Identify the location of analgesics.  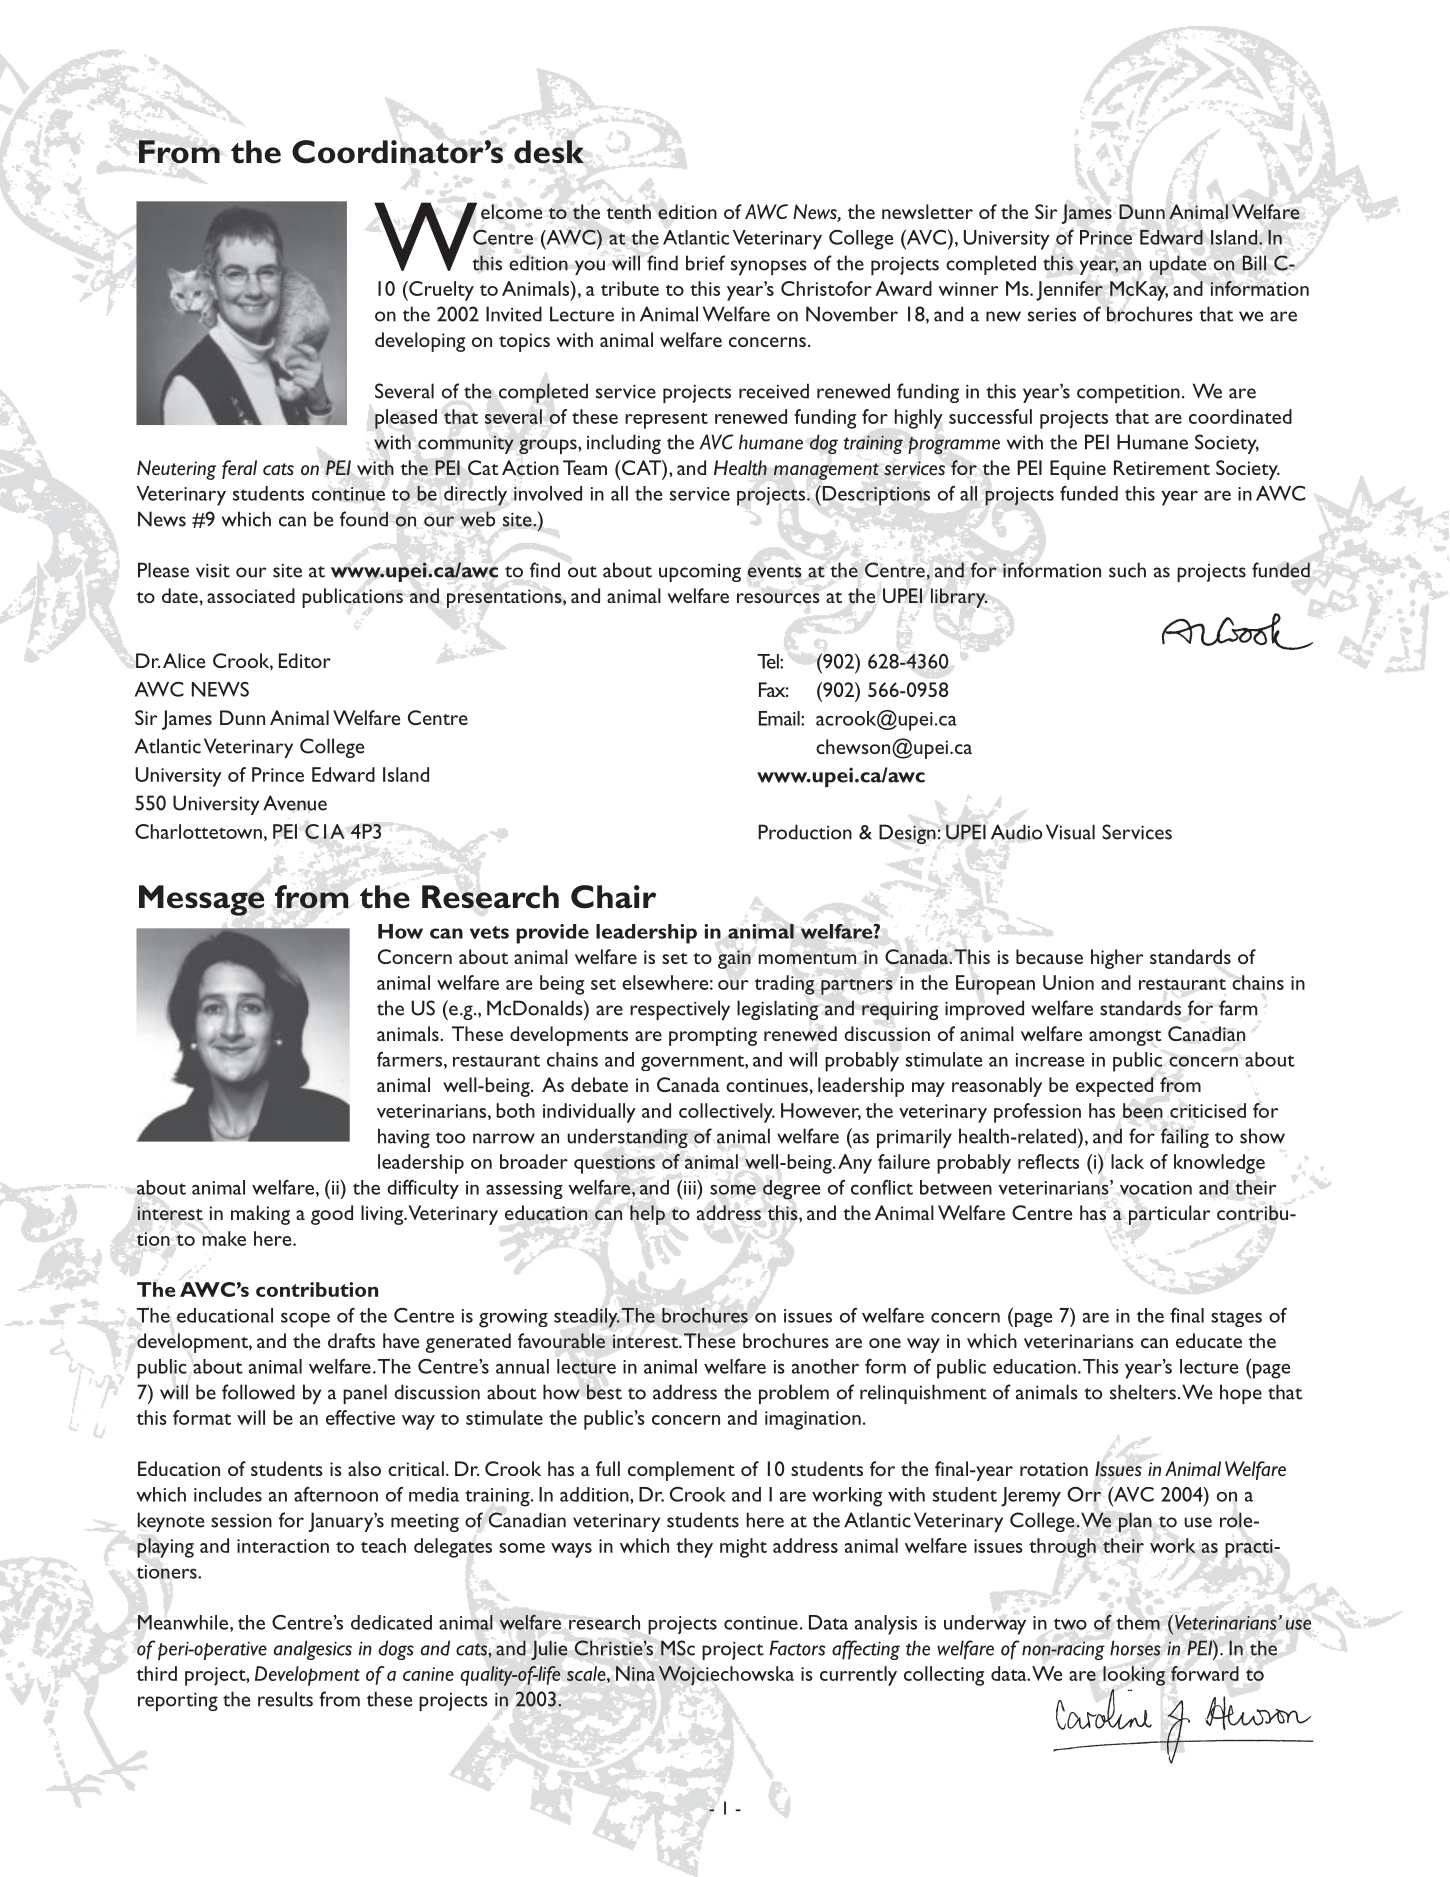
(313, 1650).
